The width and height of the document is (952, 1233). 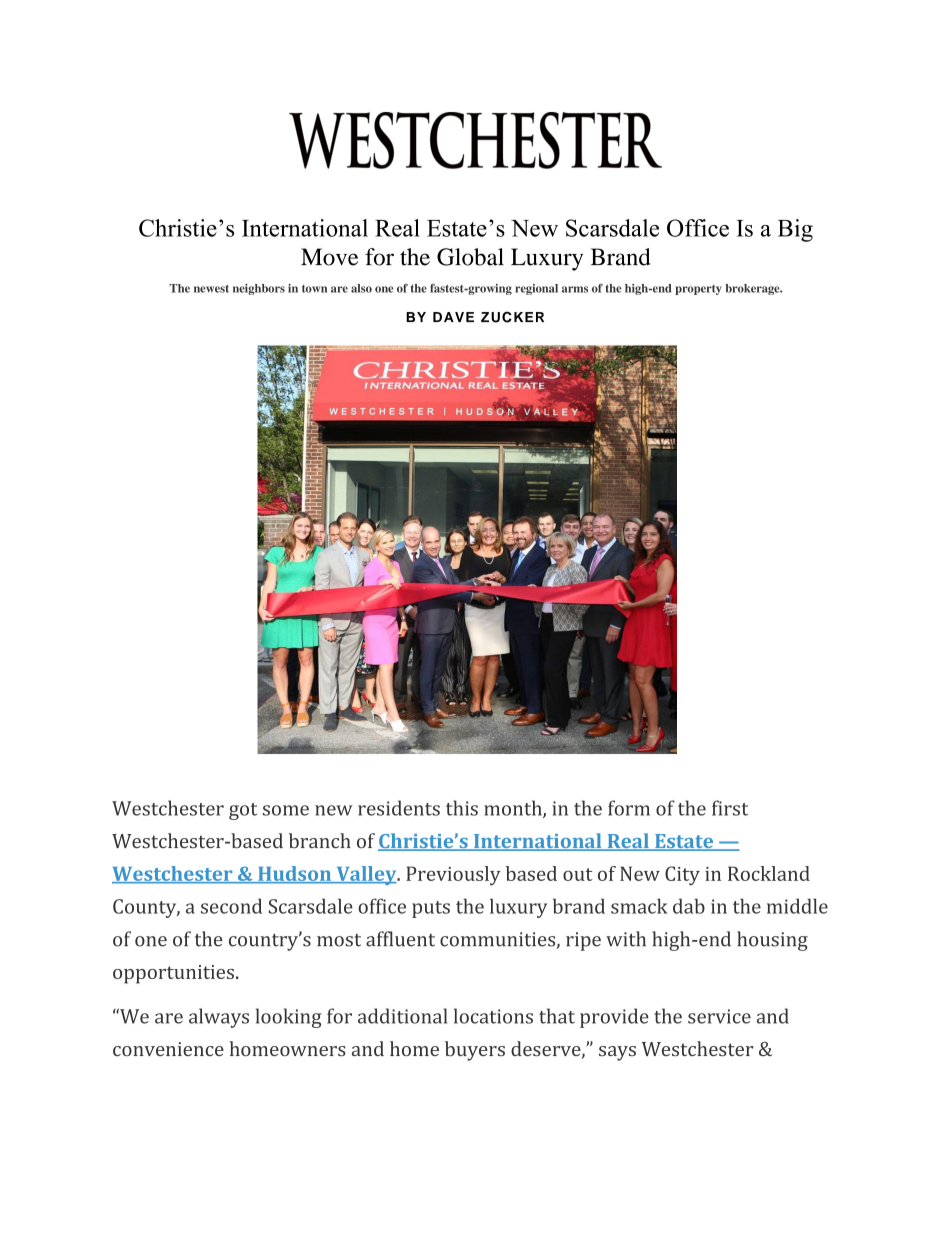 I want to click on property, so click(x=698, y=290).
